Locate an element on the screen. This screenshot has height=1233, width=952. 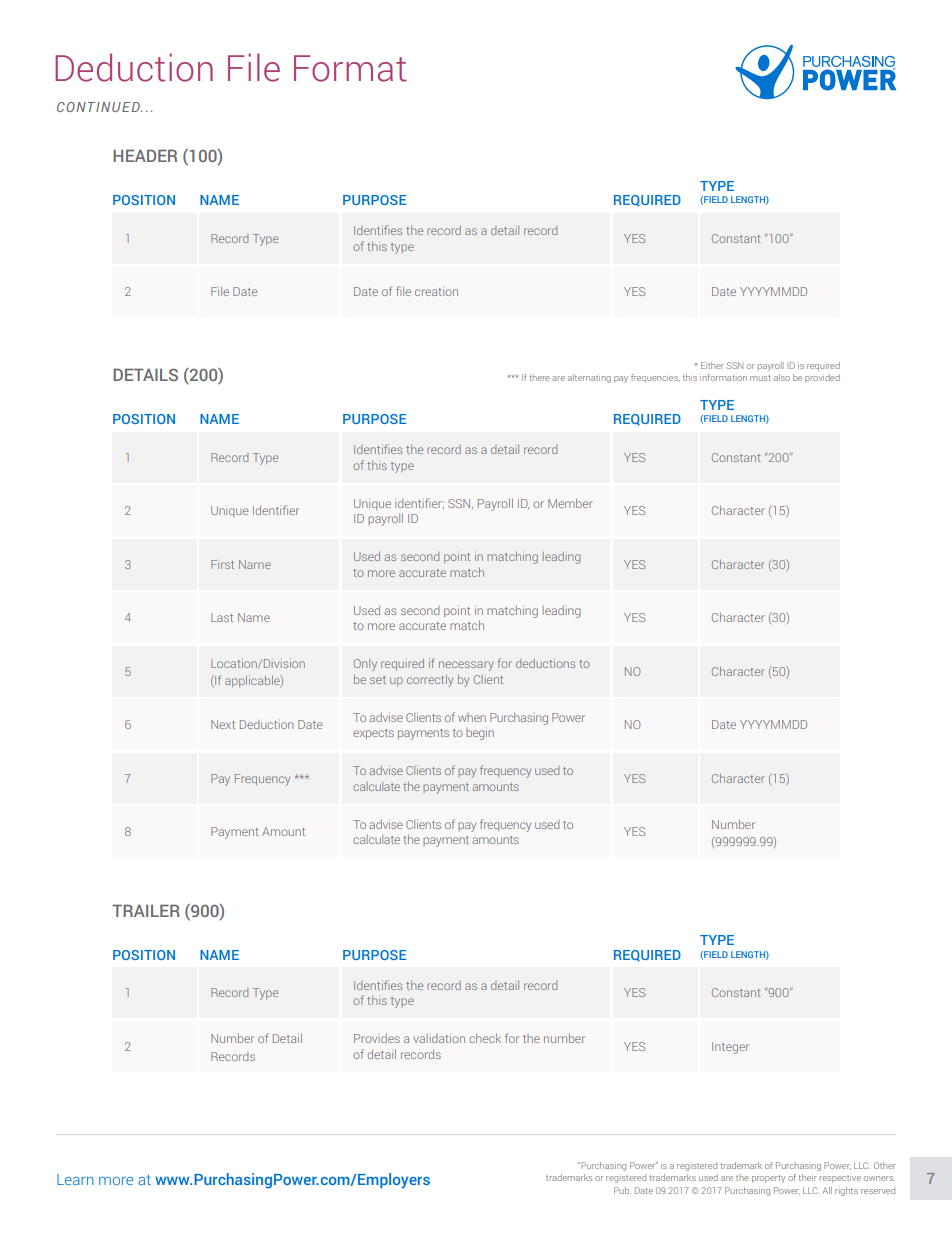
begin is located at coordinates (480, 734).
